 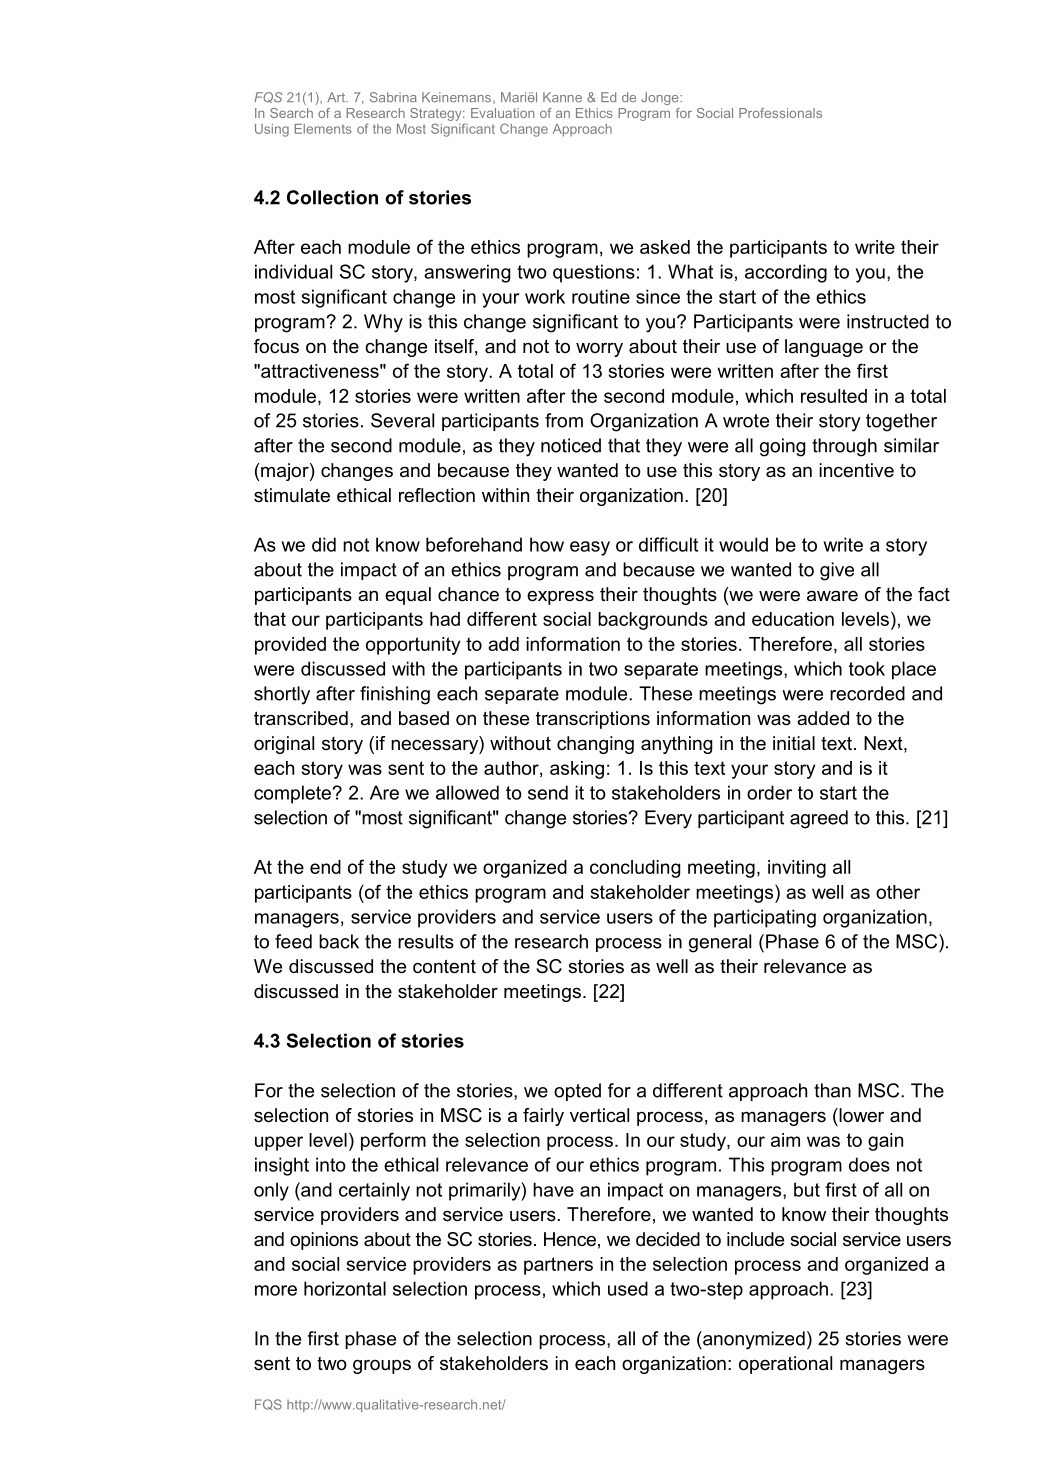 I want to click on used, so click(x=628, y=1288).
